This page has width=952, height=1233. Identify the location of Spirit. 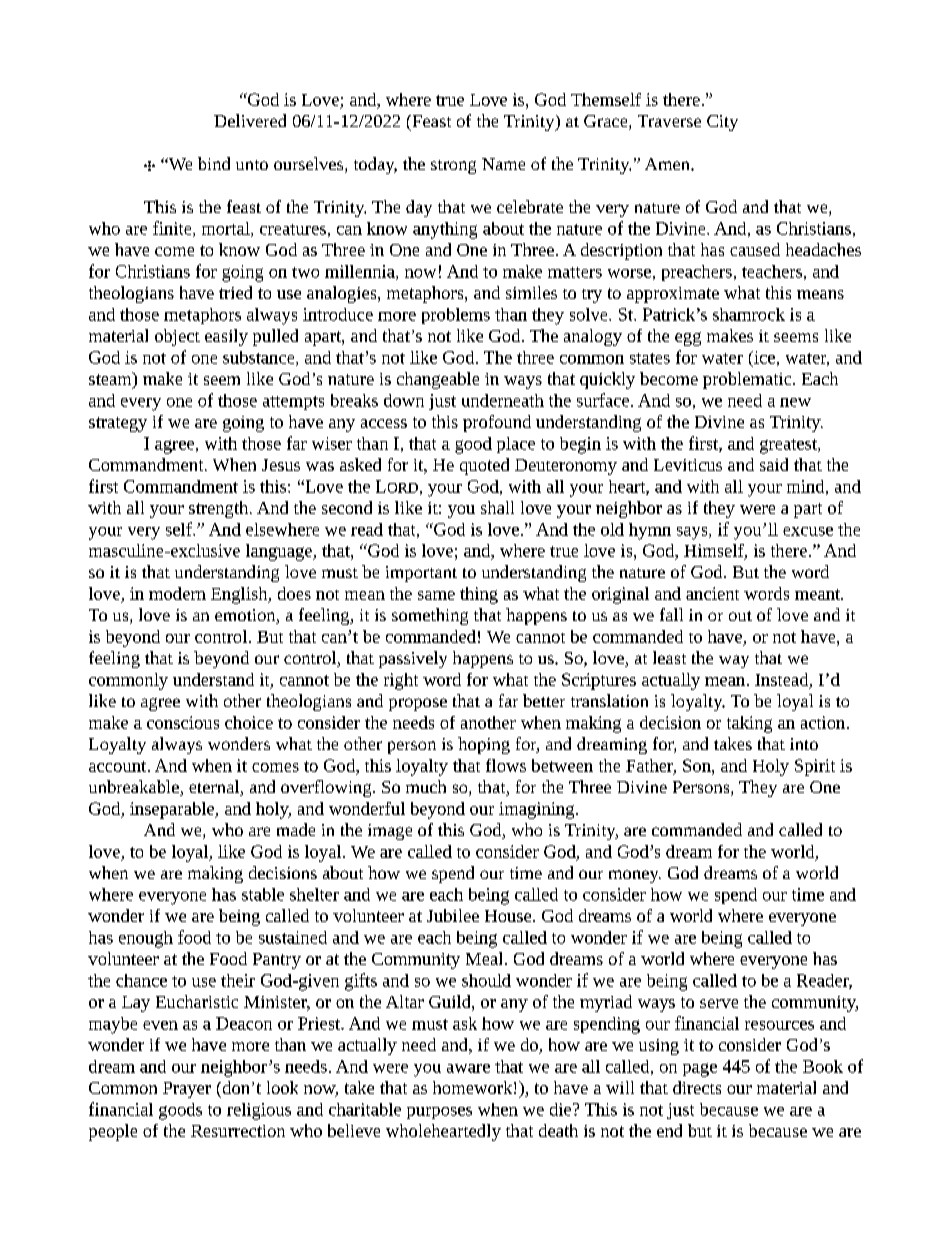
(815, 767).
